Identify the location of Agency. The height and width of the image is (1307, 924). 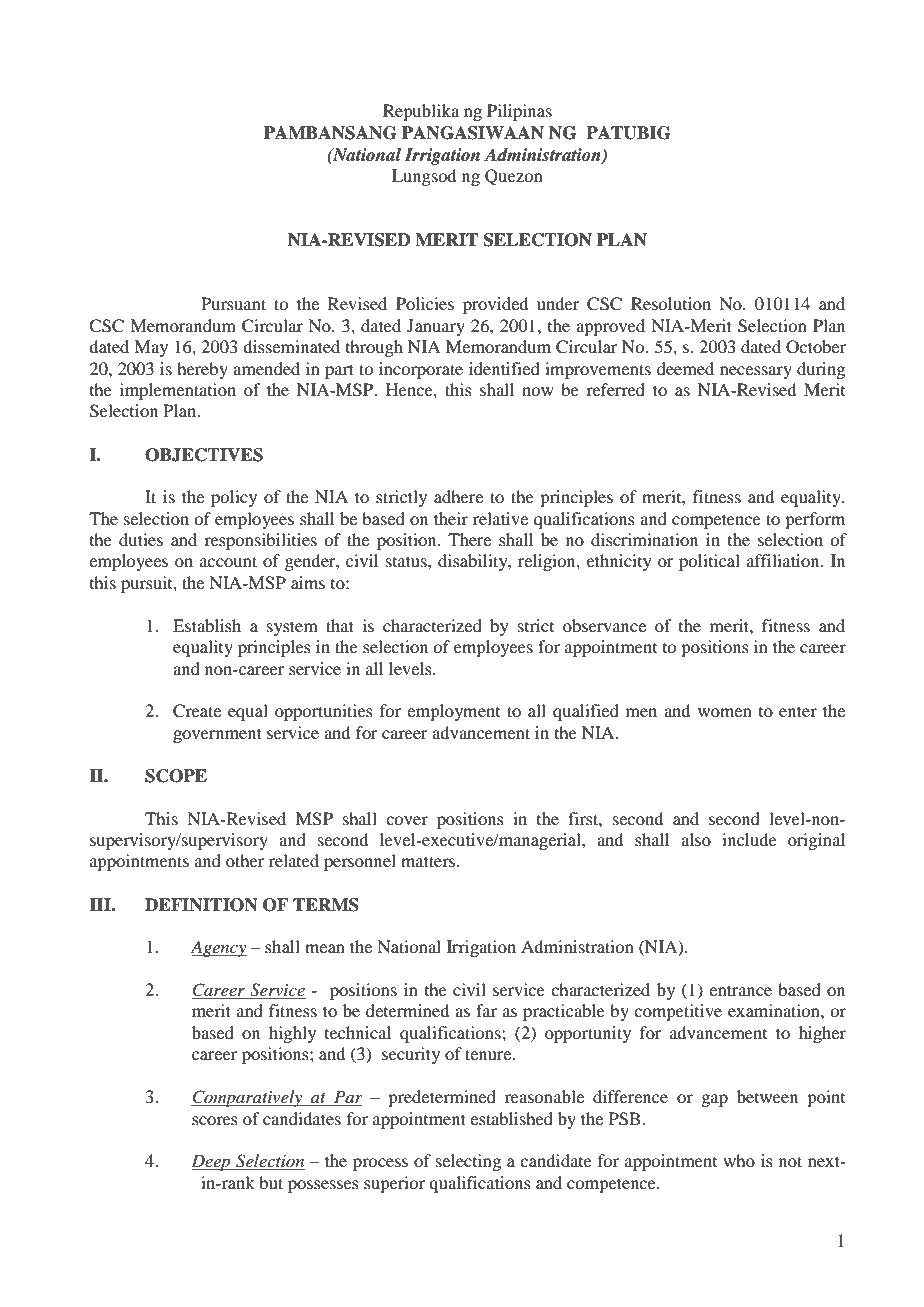
(219, 948).
